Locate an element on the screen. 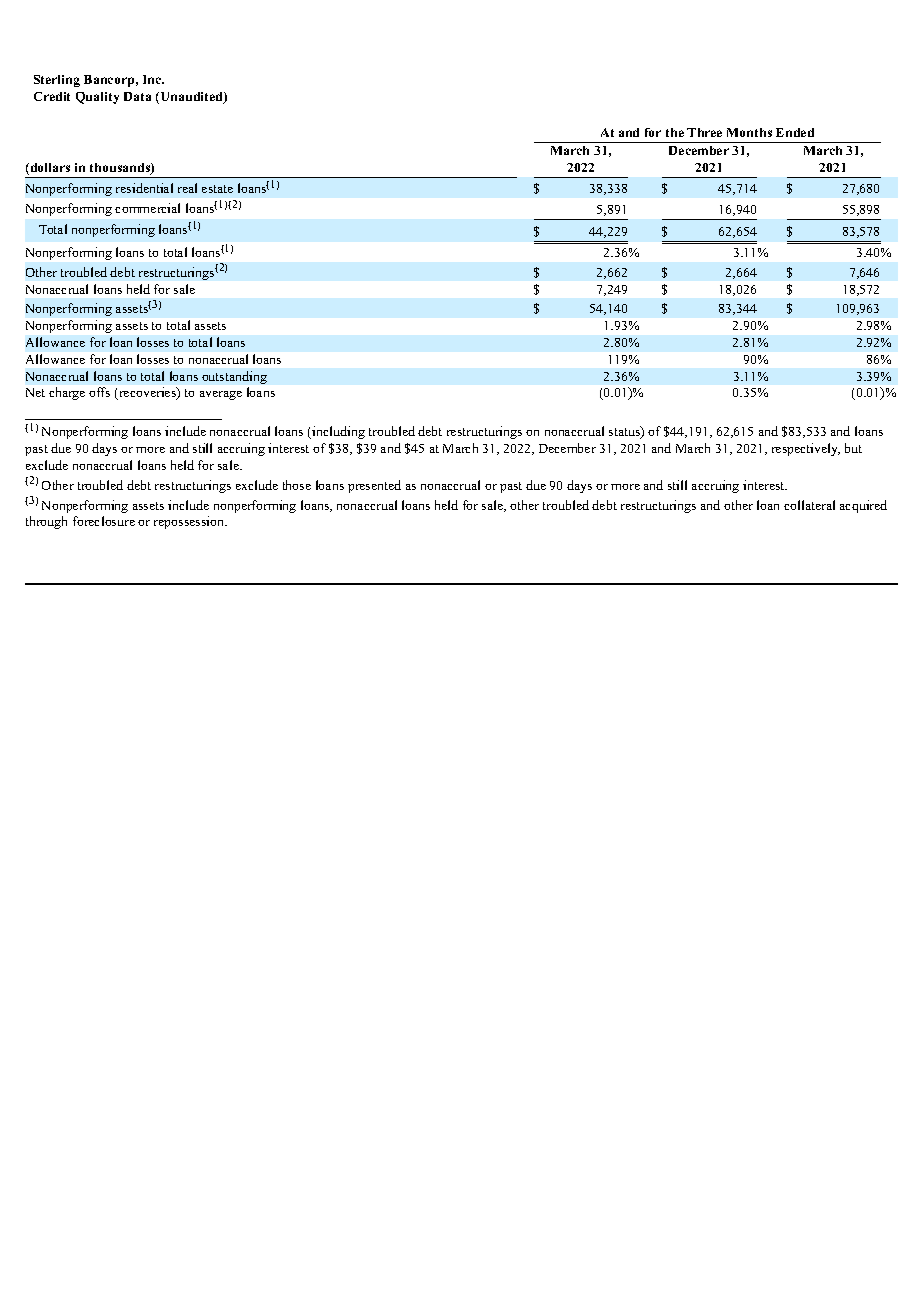 Image resolution: width=924 pixels, height=1308 pixels. foreclosure is located at coordinates (104, 521).
